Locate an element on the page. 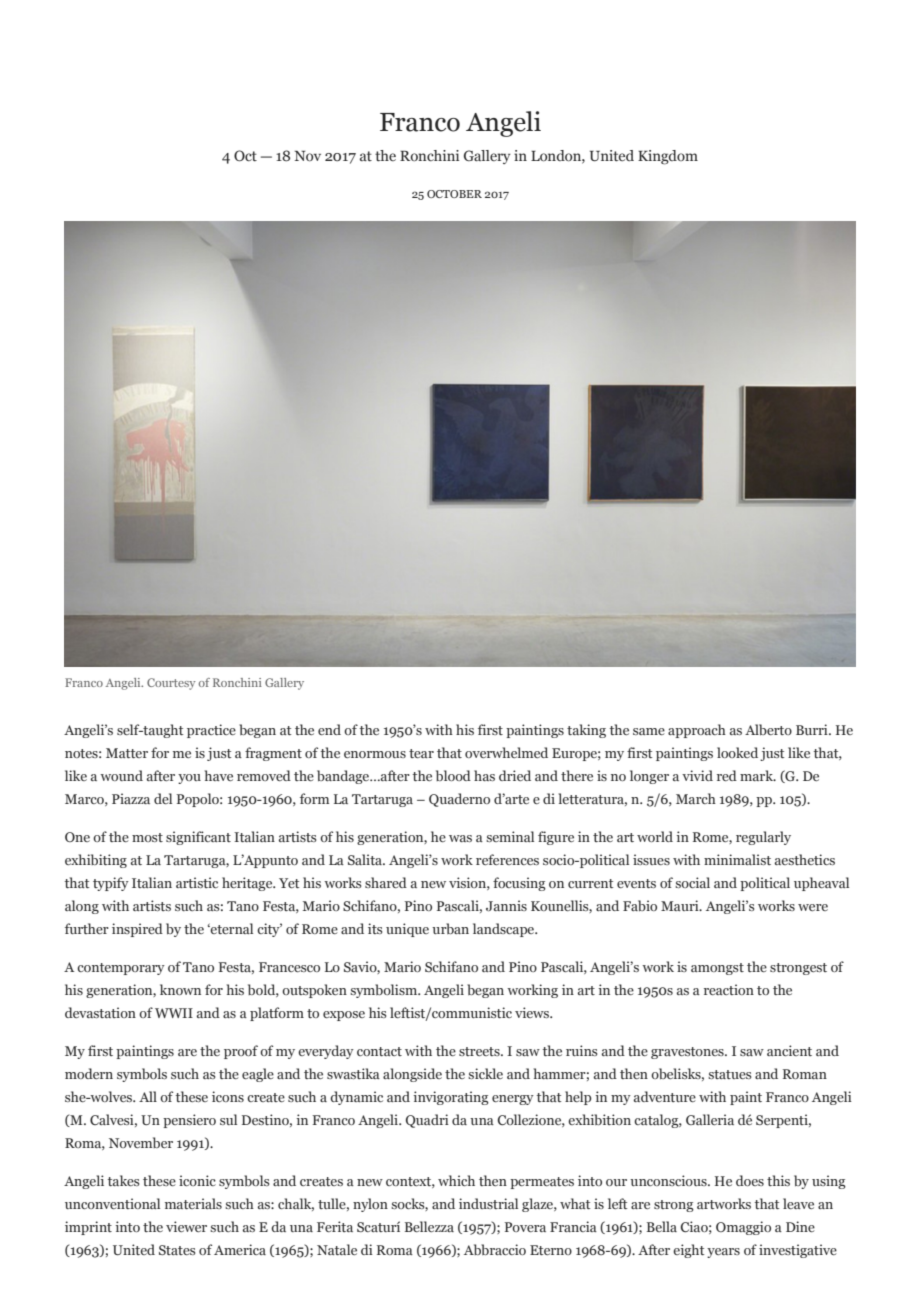 This image has height=1308, width=924. minimalist is located at coordinates (737, 859).
